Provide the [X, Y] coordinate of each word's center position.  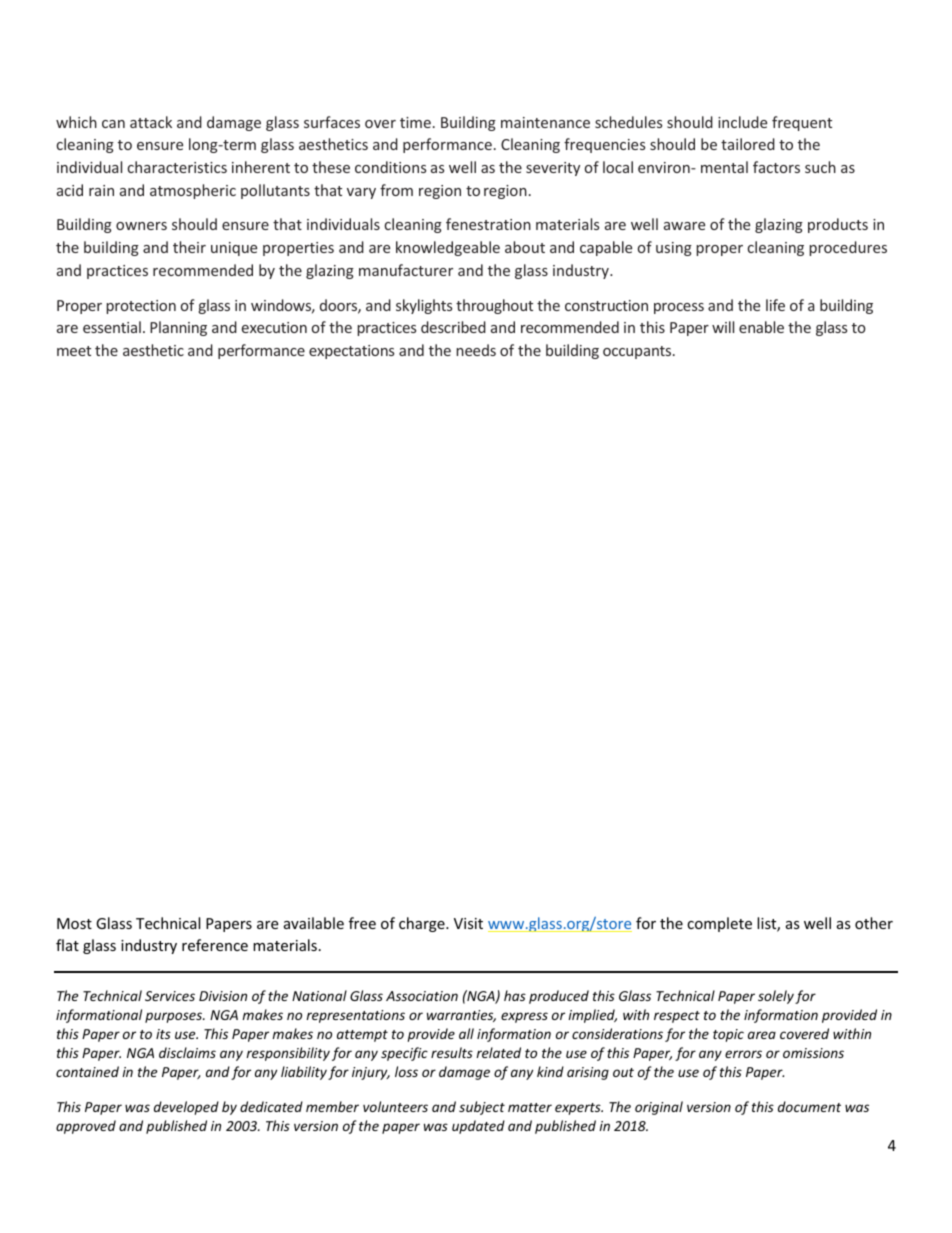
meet [74, 351]
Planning [178, 328]
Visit [468, 923]
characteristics [177, 167]
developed [186, 1108]
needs [476, 350]
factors [776, 167]
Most [74, 923]
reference [215, 945]
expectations [351, 352]
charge [423, 924]
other [874, 923]
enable [761, 327]
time [415, 122]
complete [719, 924]
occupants [638, 352]
